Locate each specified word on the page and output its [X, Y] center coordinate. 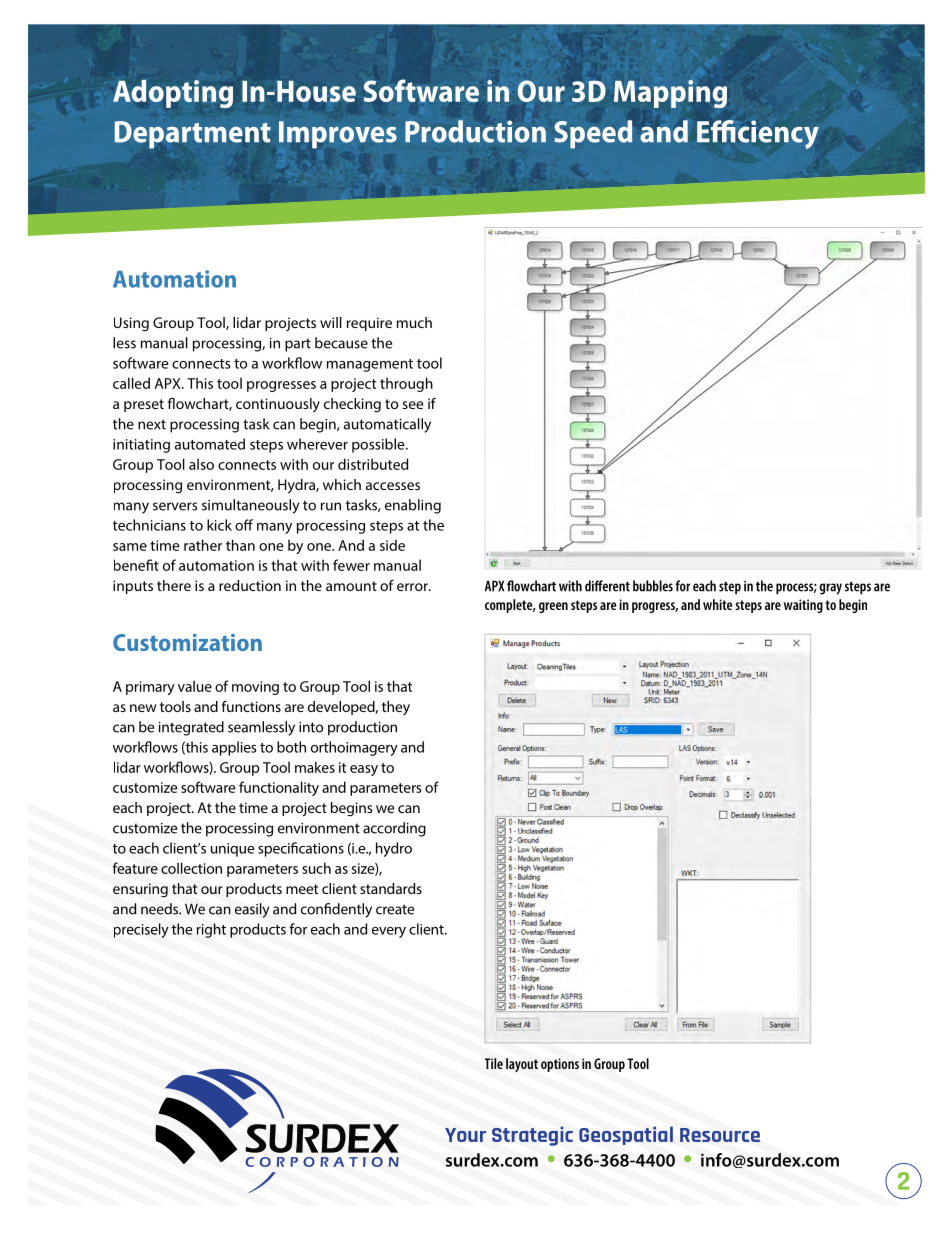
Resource [720, 1135]
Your [465, 1135]
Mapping [670, 94]
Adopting [173, 94]
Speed [593, 134]
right [211, 930]
